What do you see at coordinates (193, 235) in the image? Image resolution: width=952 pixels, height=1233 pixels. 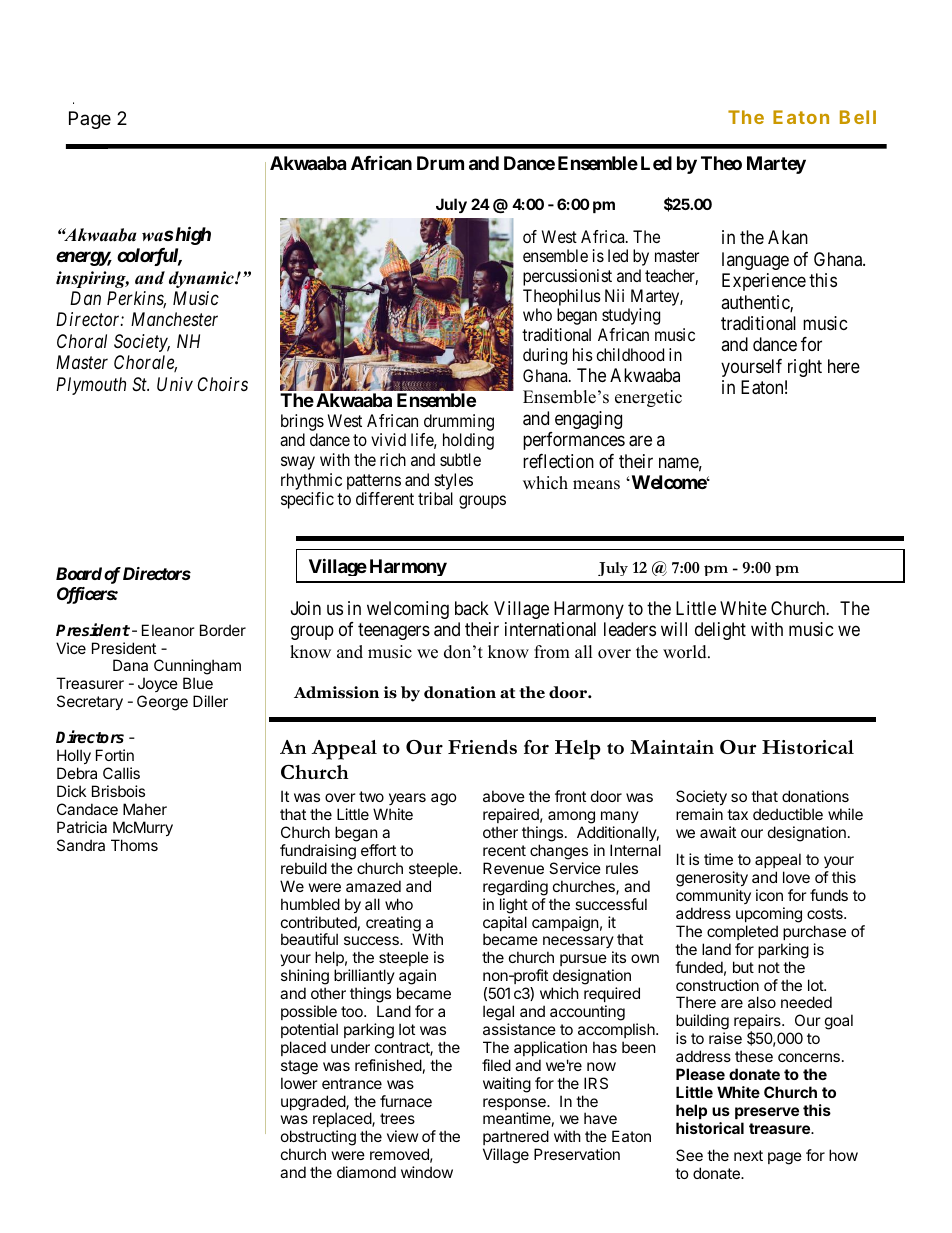 I see `high` at bounding box center [193, 235].
